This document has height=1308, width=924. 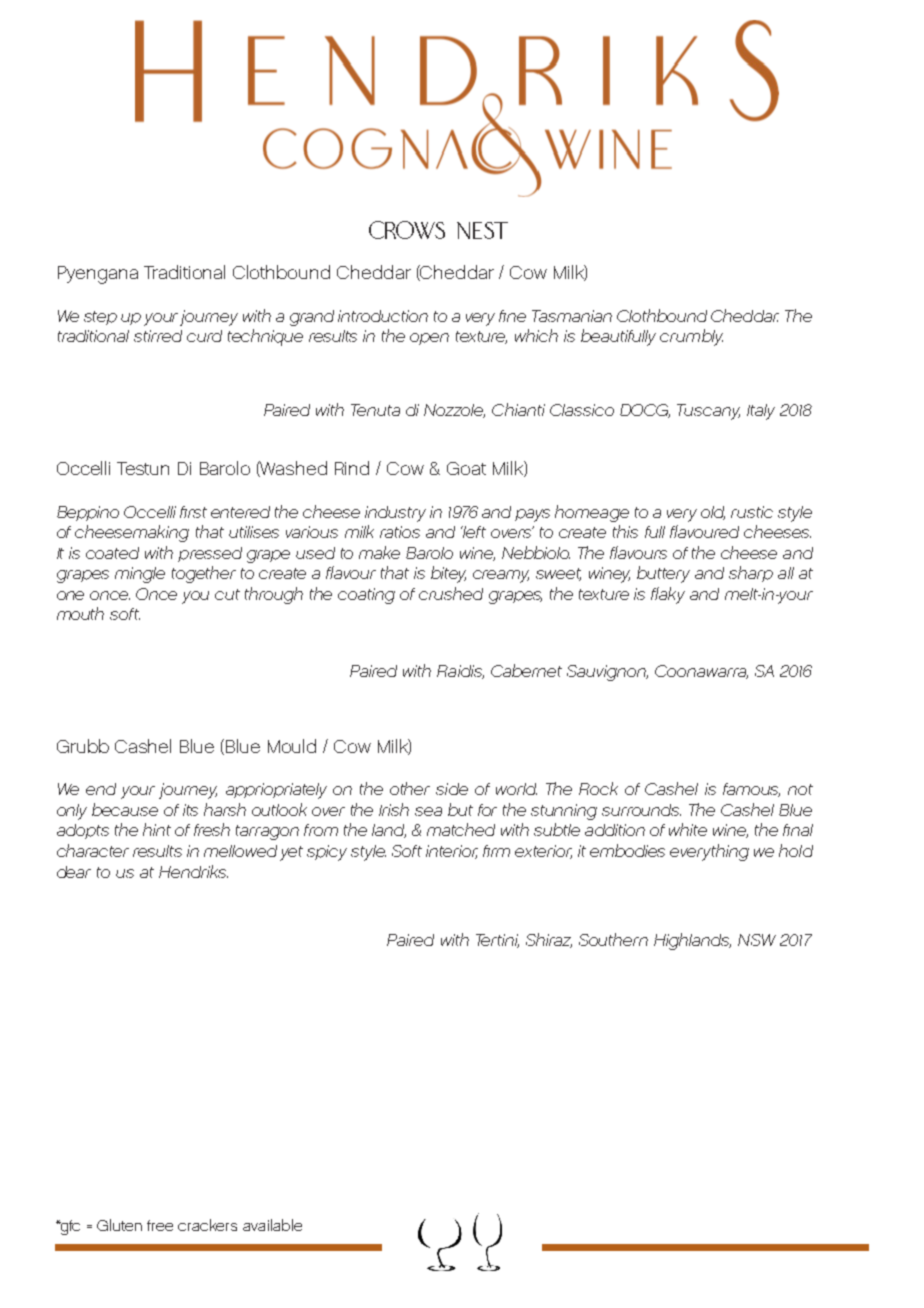 What do you see at coordinates (160, 1225) in the document?
I see `free` at bounding box center [160, 1225].
